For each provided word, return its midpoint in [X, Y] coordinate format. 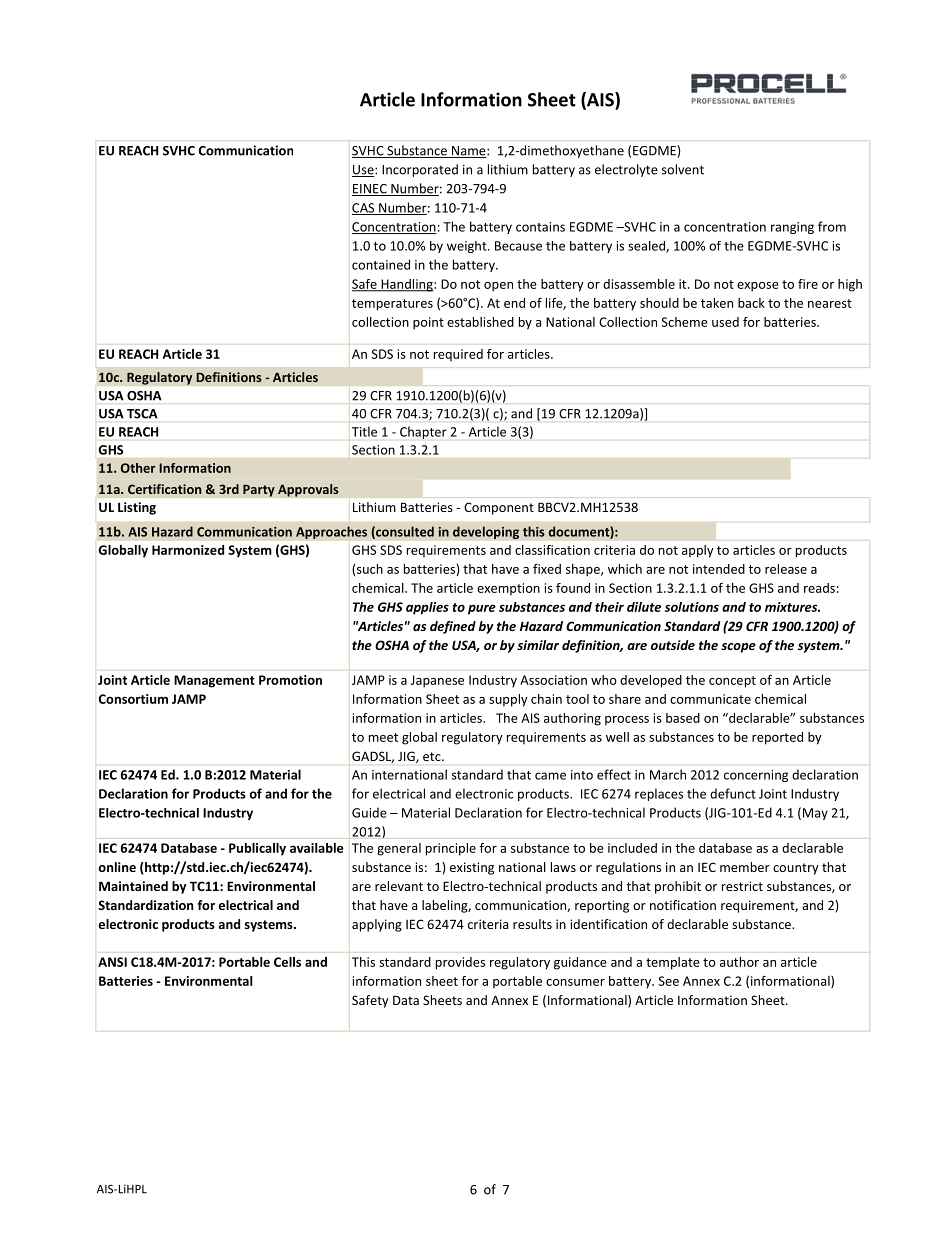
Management [214, 681]
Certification [164, 489]
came [550, 776]
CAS [364, 209]
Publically [257, 849]
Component [499, 508]
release [786, 569]
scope [738, 648]
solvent [683, 169]
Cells [287, 962]
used [725, 322]
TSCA [142, 414]
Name [469, 152]
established [480, 322]
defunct [733, 793]
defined [453, 627]
